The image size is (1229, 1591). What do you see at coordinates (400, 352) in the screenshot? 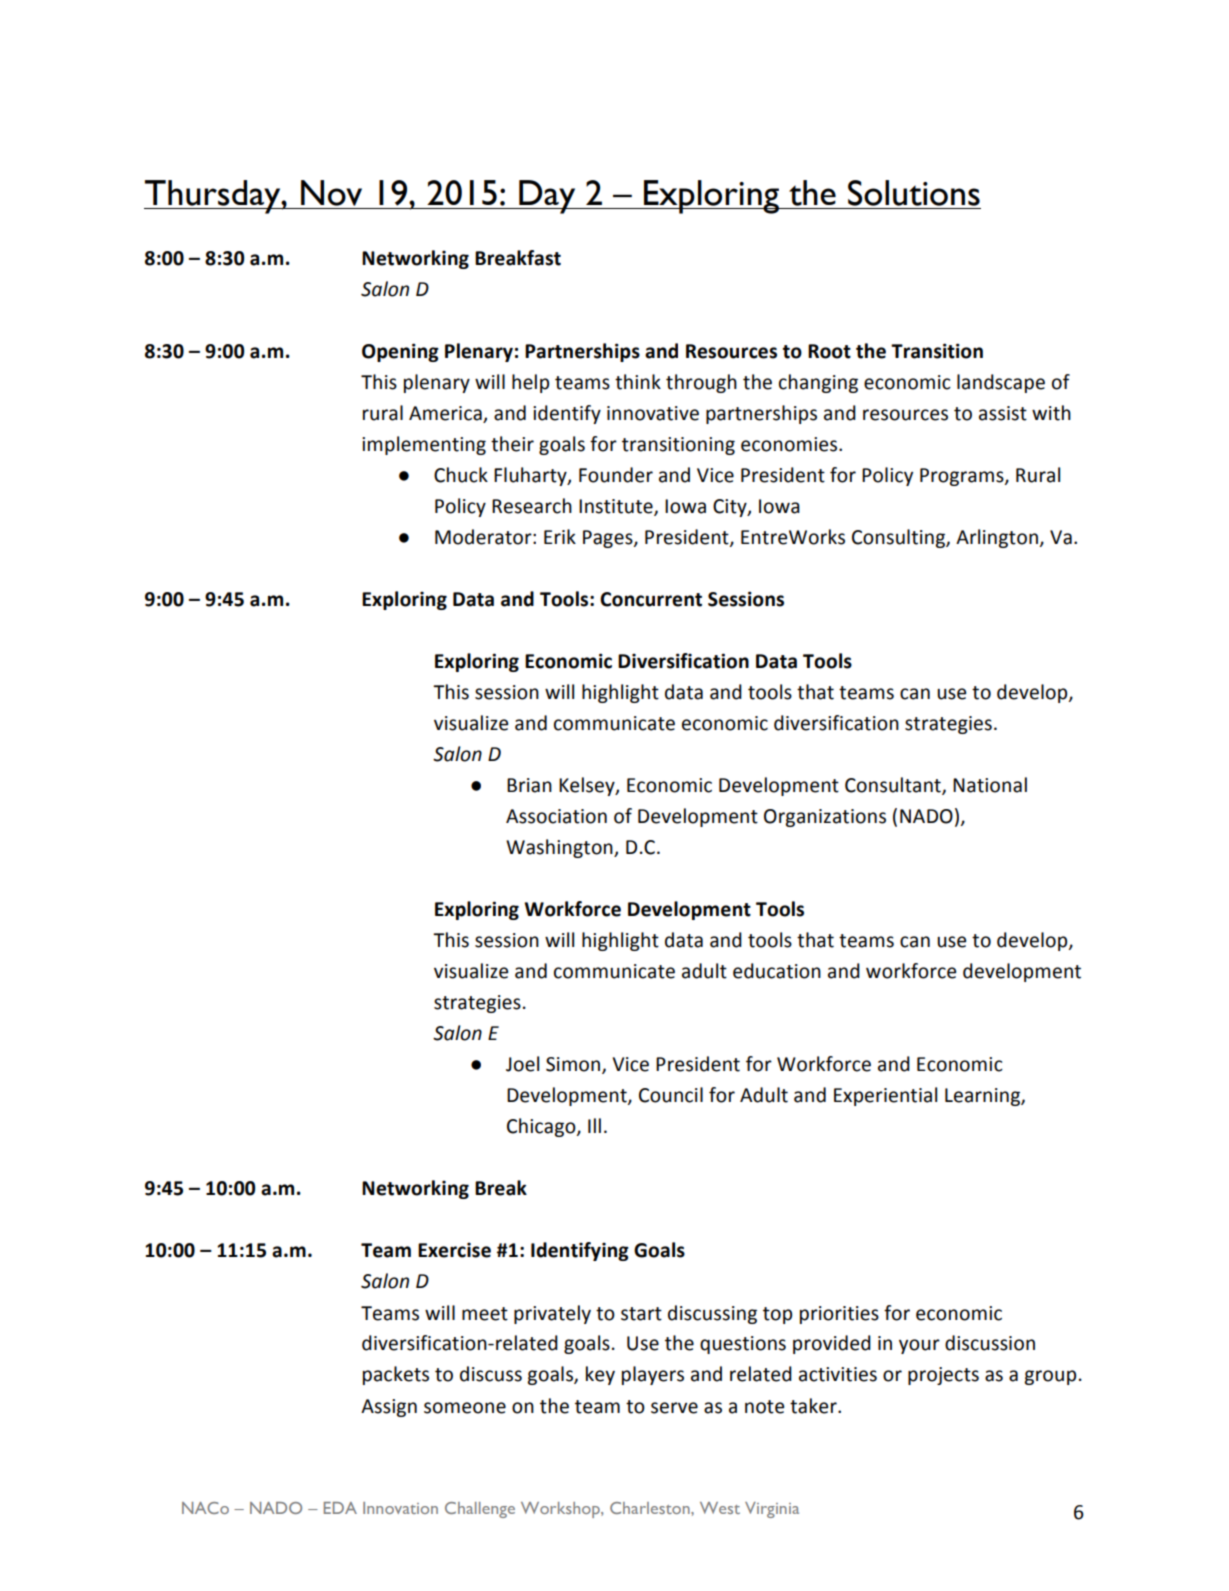
I see `Opening` at bounding box center [400, 352].
